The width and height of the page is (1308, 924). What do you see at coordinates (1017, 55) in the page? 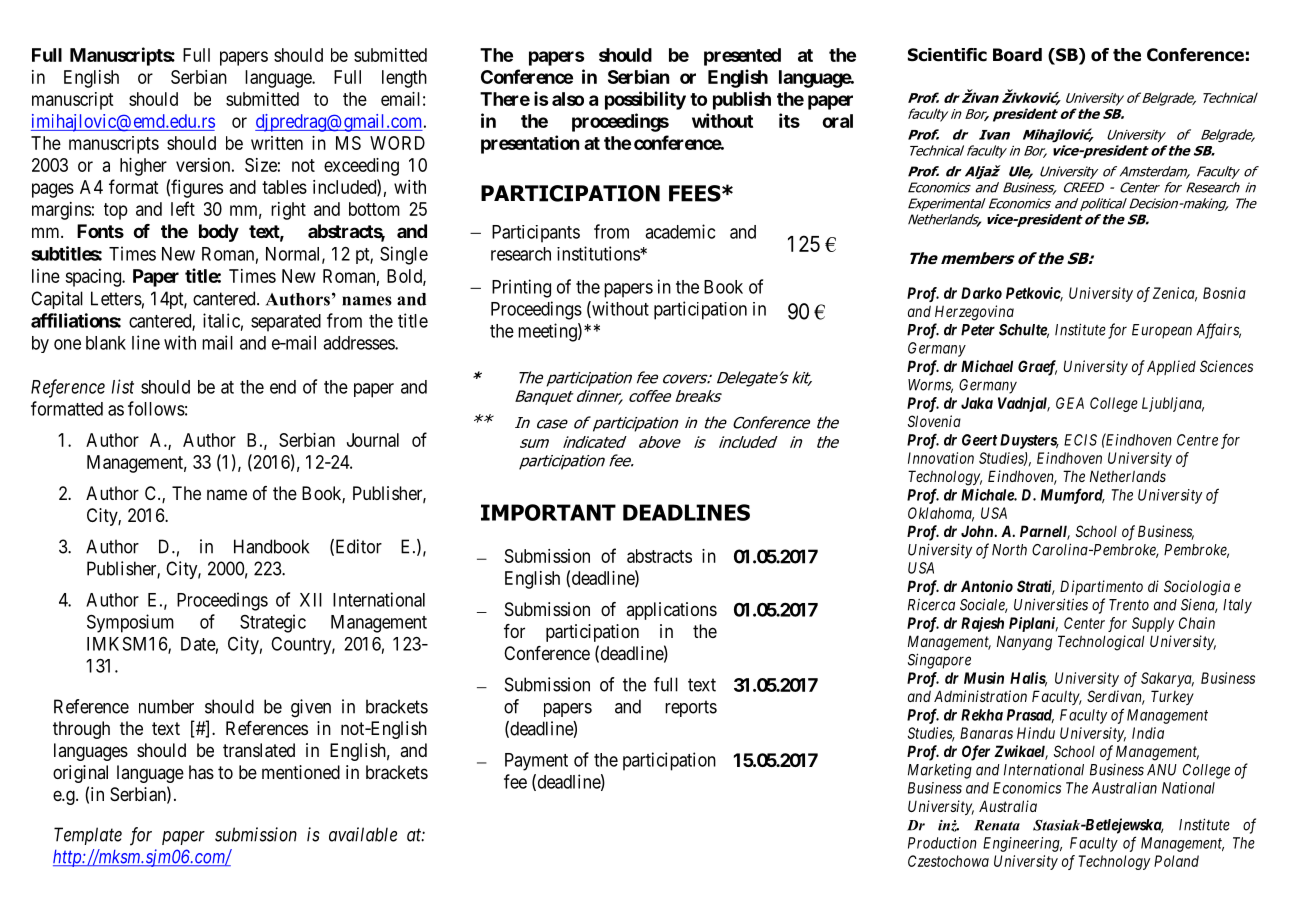
I see `Board` at bounding box center [1017, 55].
